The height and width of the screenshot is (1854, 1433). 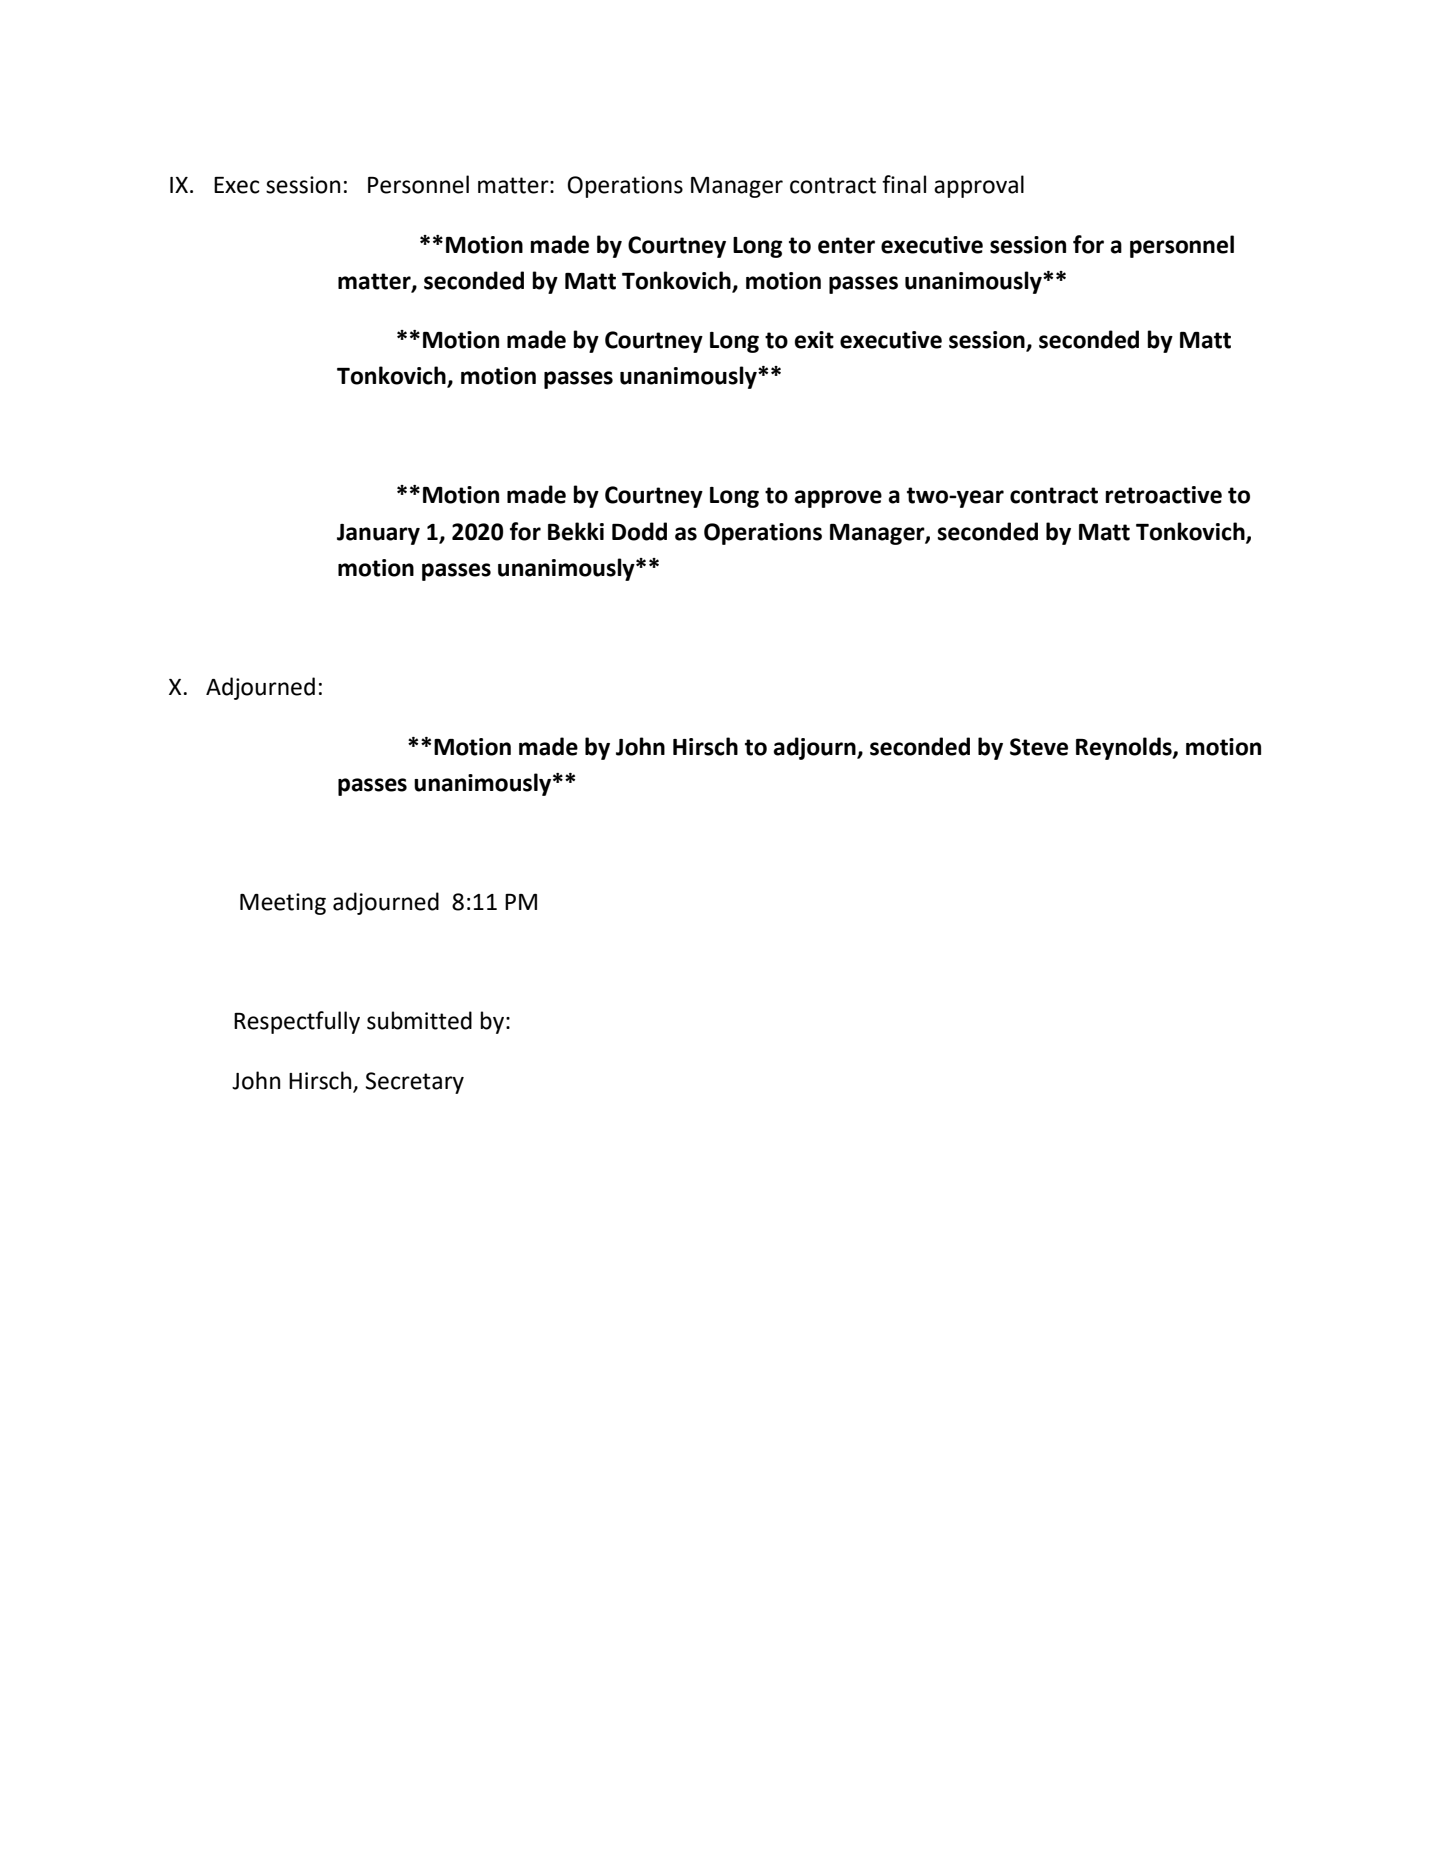 What do you see at coordinates (904, 184) in the screenshot?
I see `final` at bounding box center [904, 184].
